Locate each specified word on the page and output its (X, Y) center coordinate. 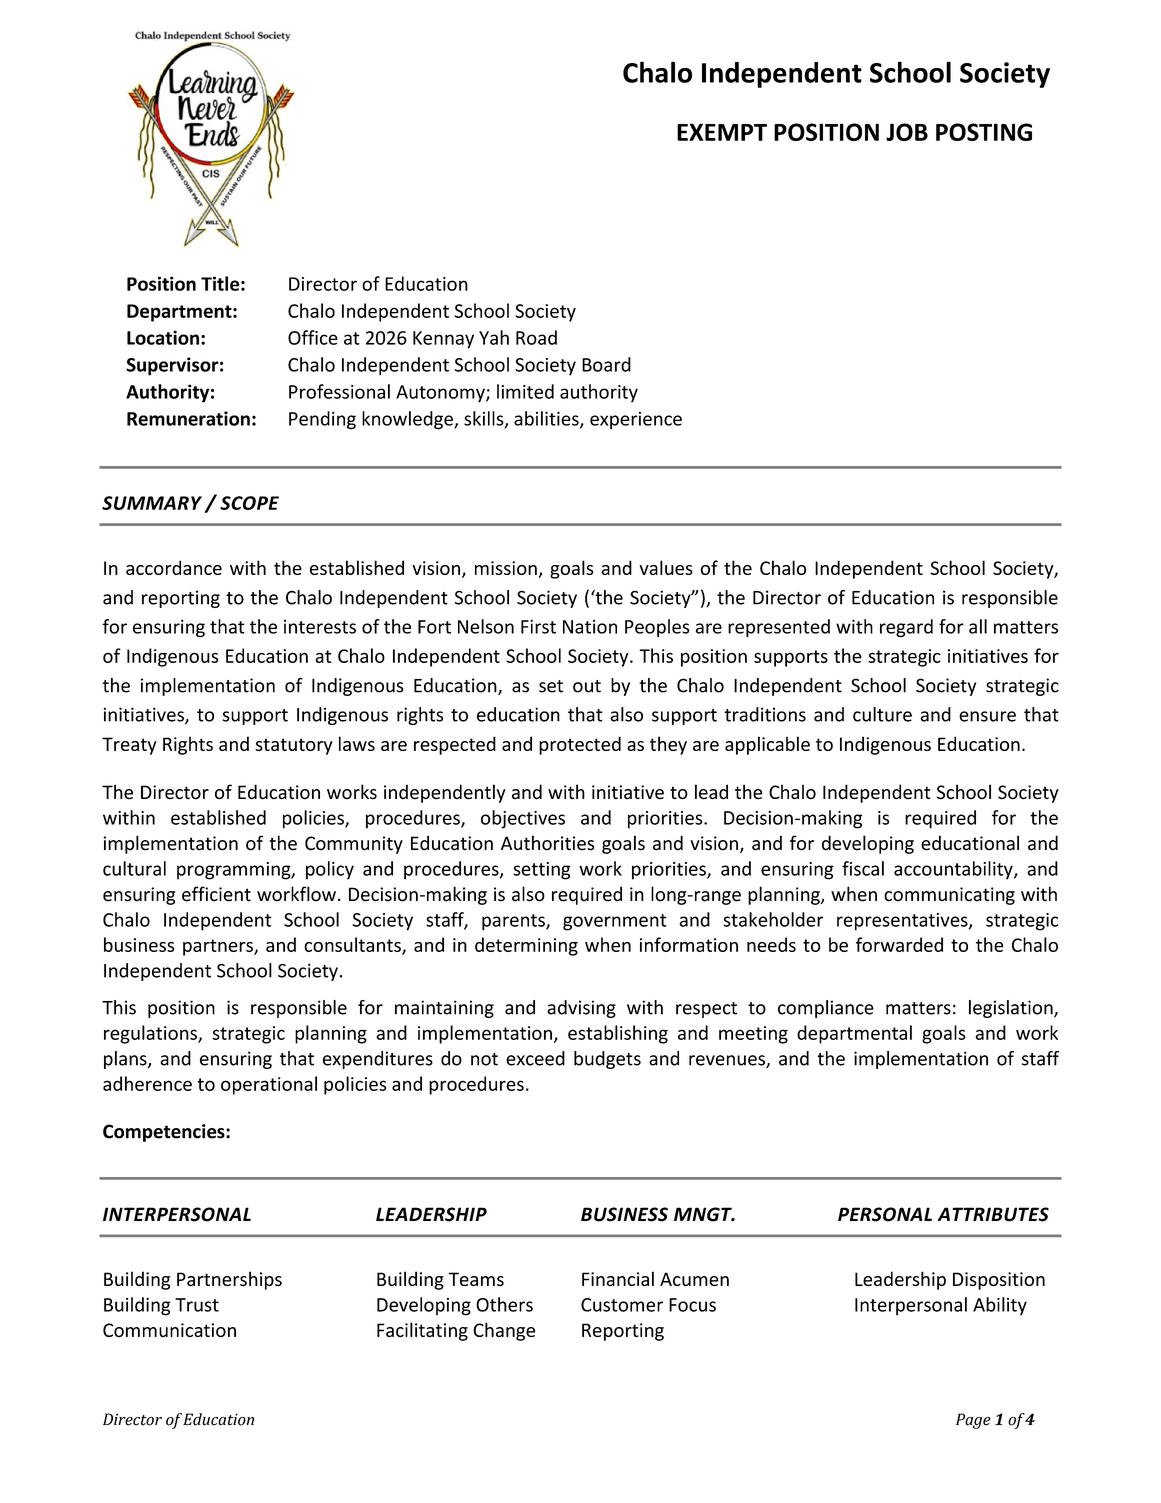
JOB (907, 132)
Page (973, 1421)
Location (163, 337)
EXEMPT (722, 132)
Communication (169, 1330)
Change (504, 1331)
